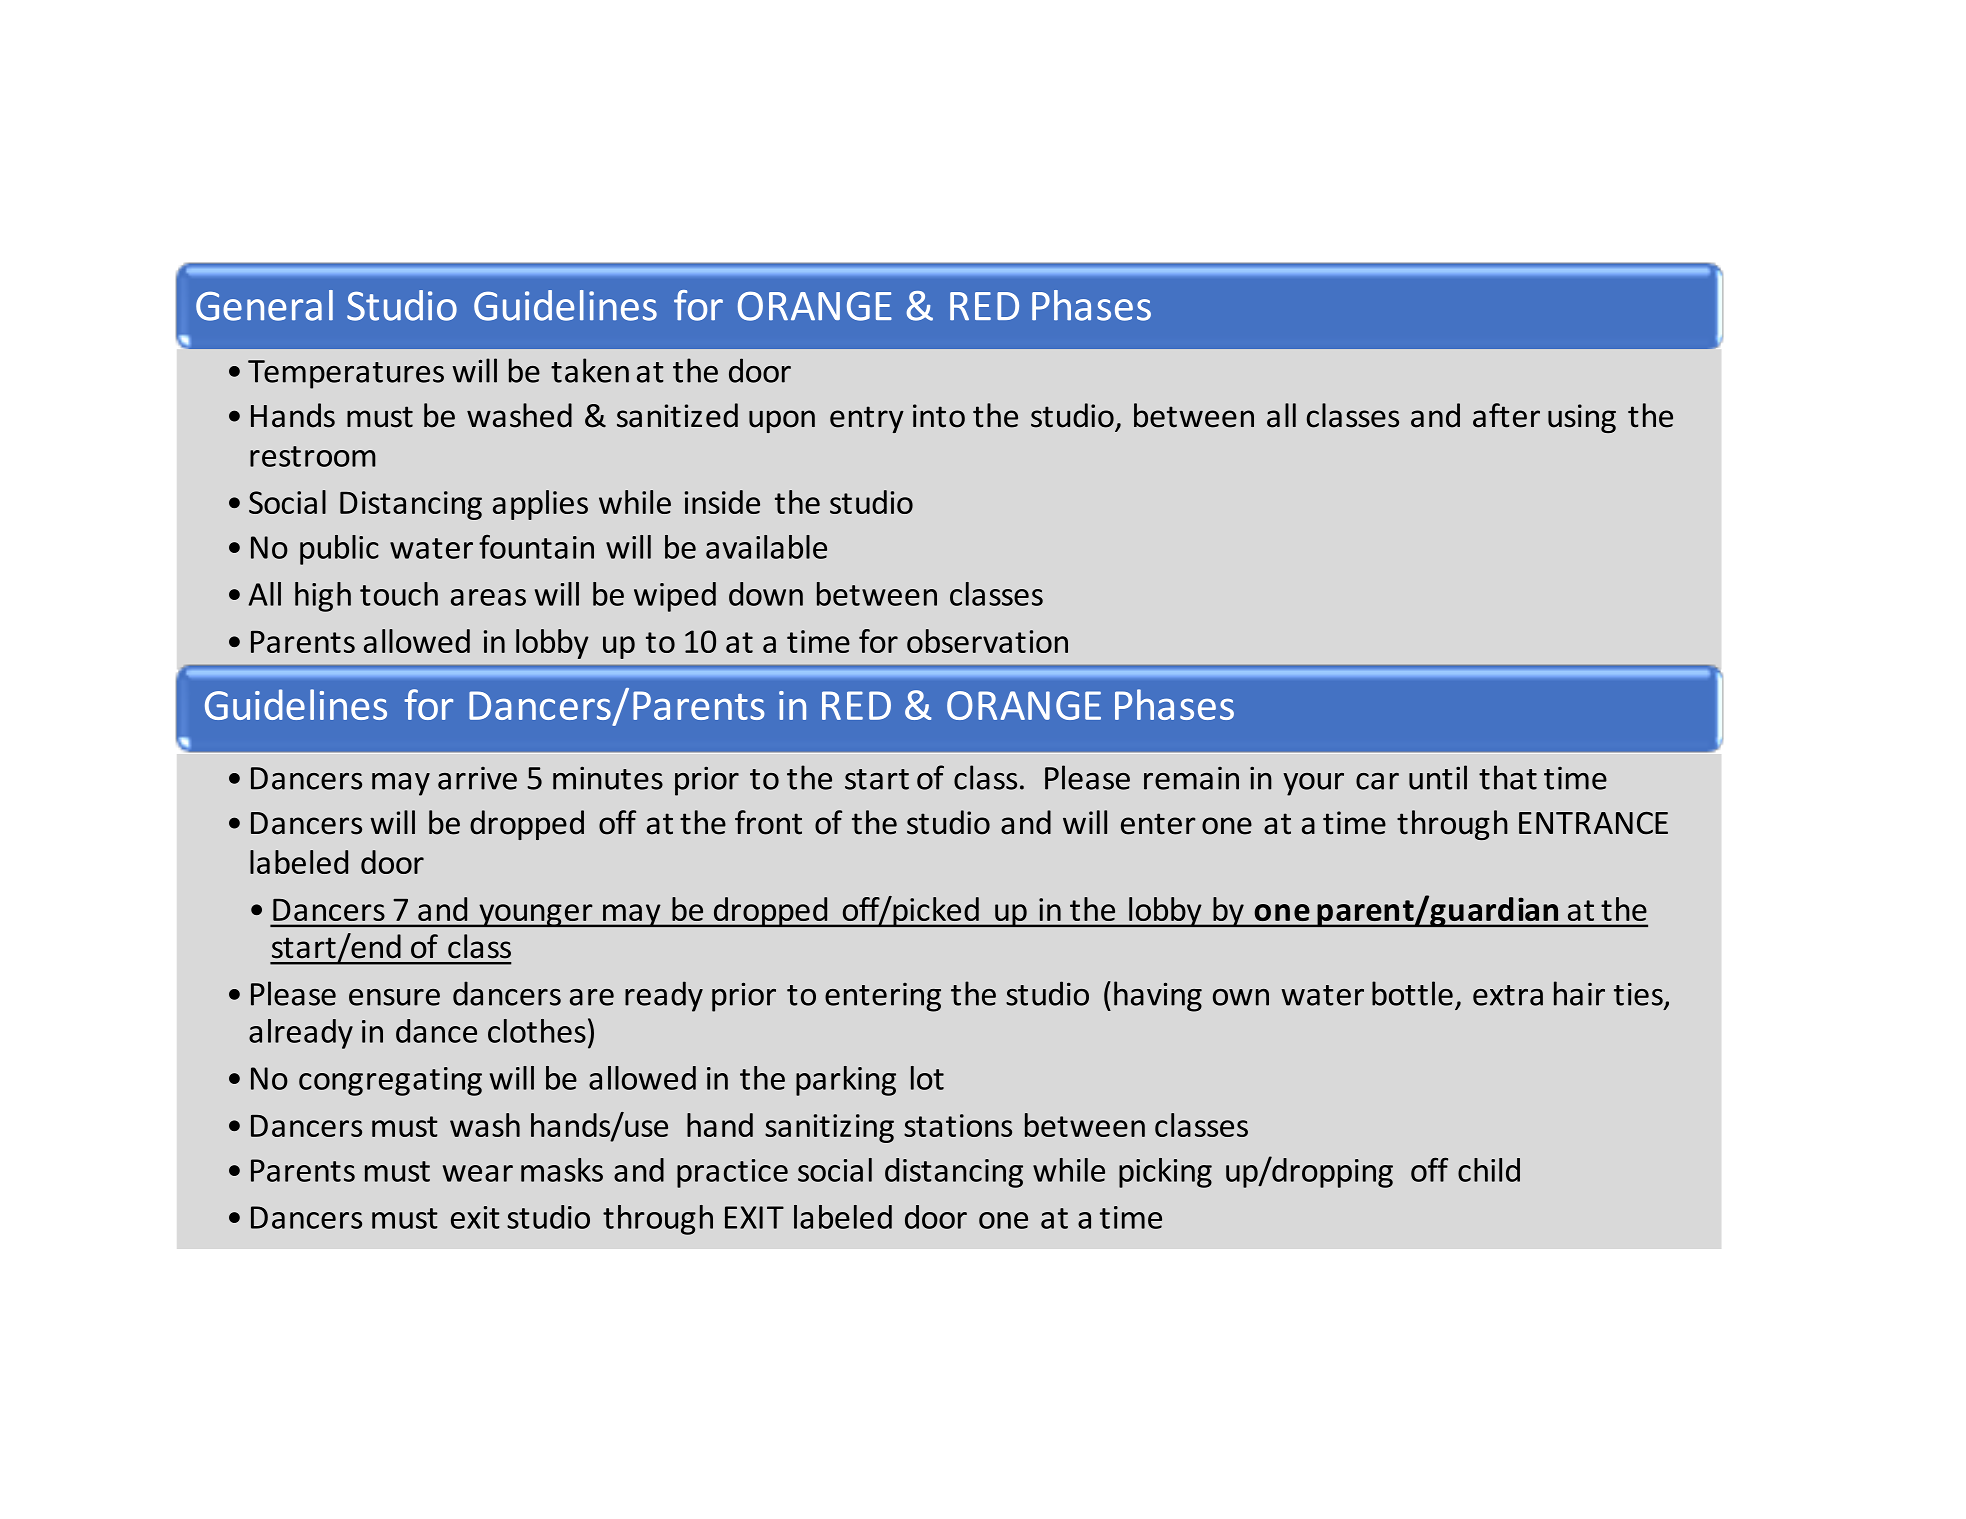 This page has height=1519, width=1966. What do you see at coordinates (1508, 995) in the page?
I see `extra` at bounding box center [1508, 995].
